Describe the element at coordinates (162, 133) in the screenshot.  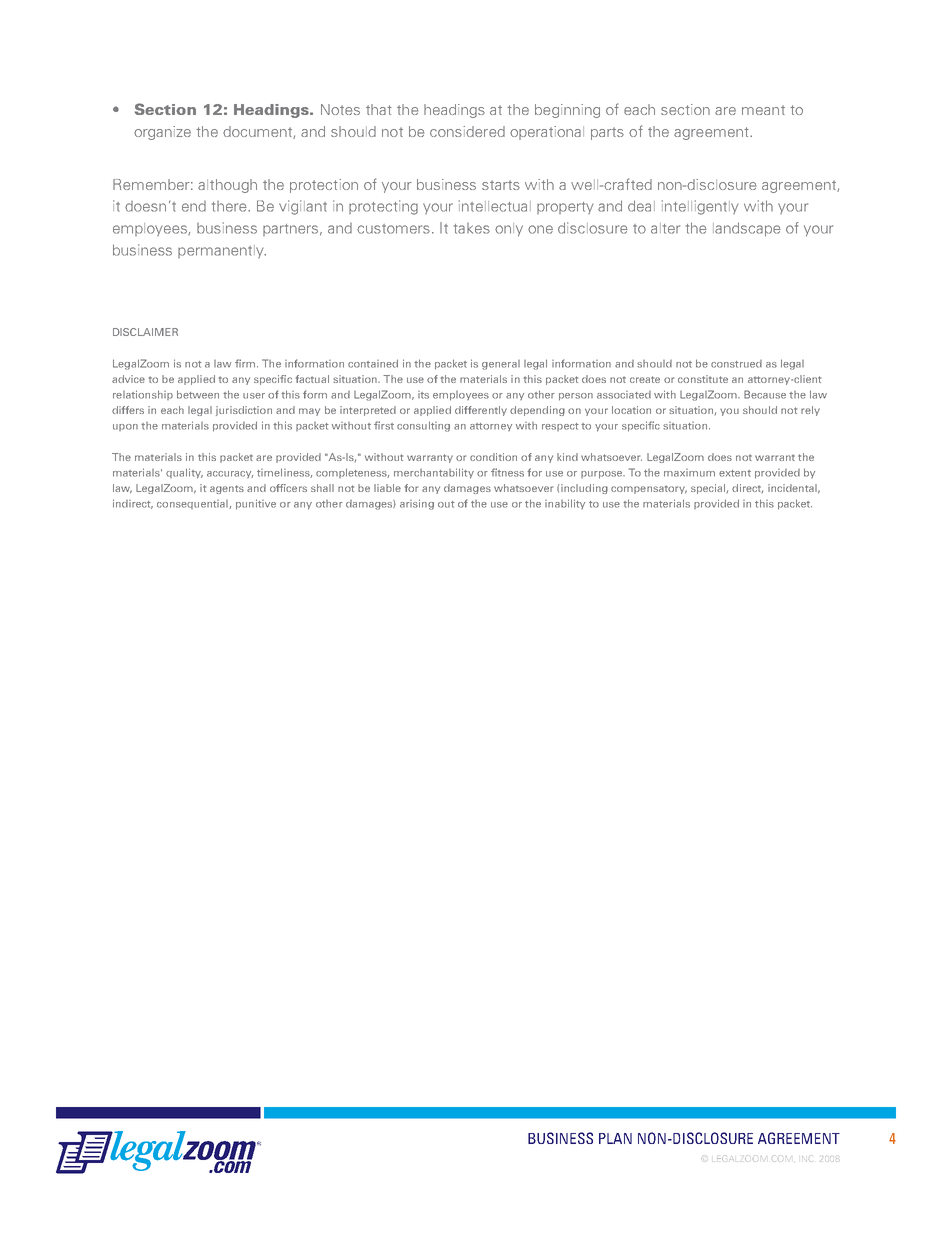
I see `organize` at that location.
